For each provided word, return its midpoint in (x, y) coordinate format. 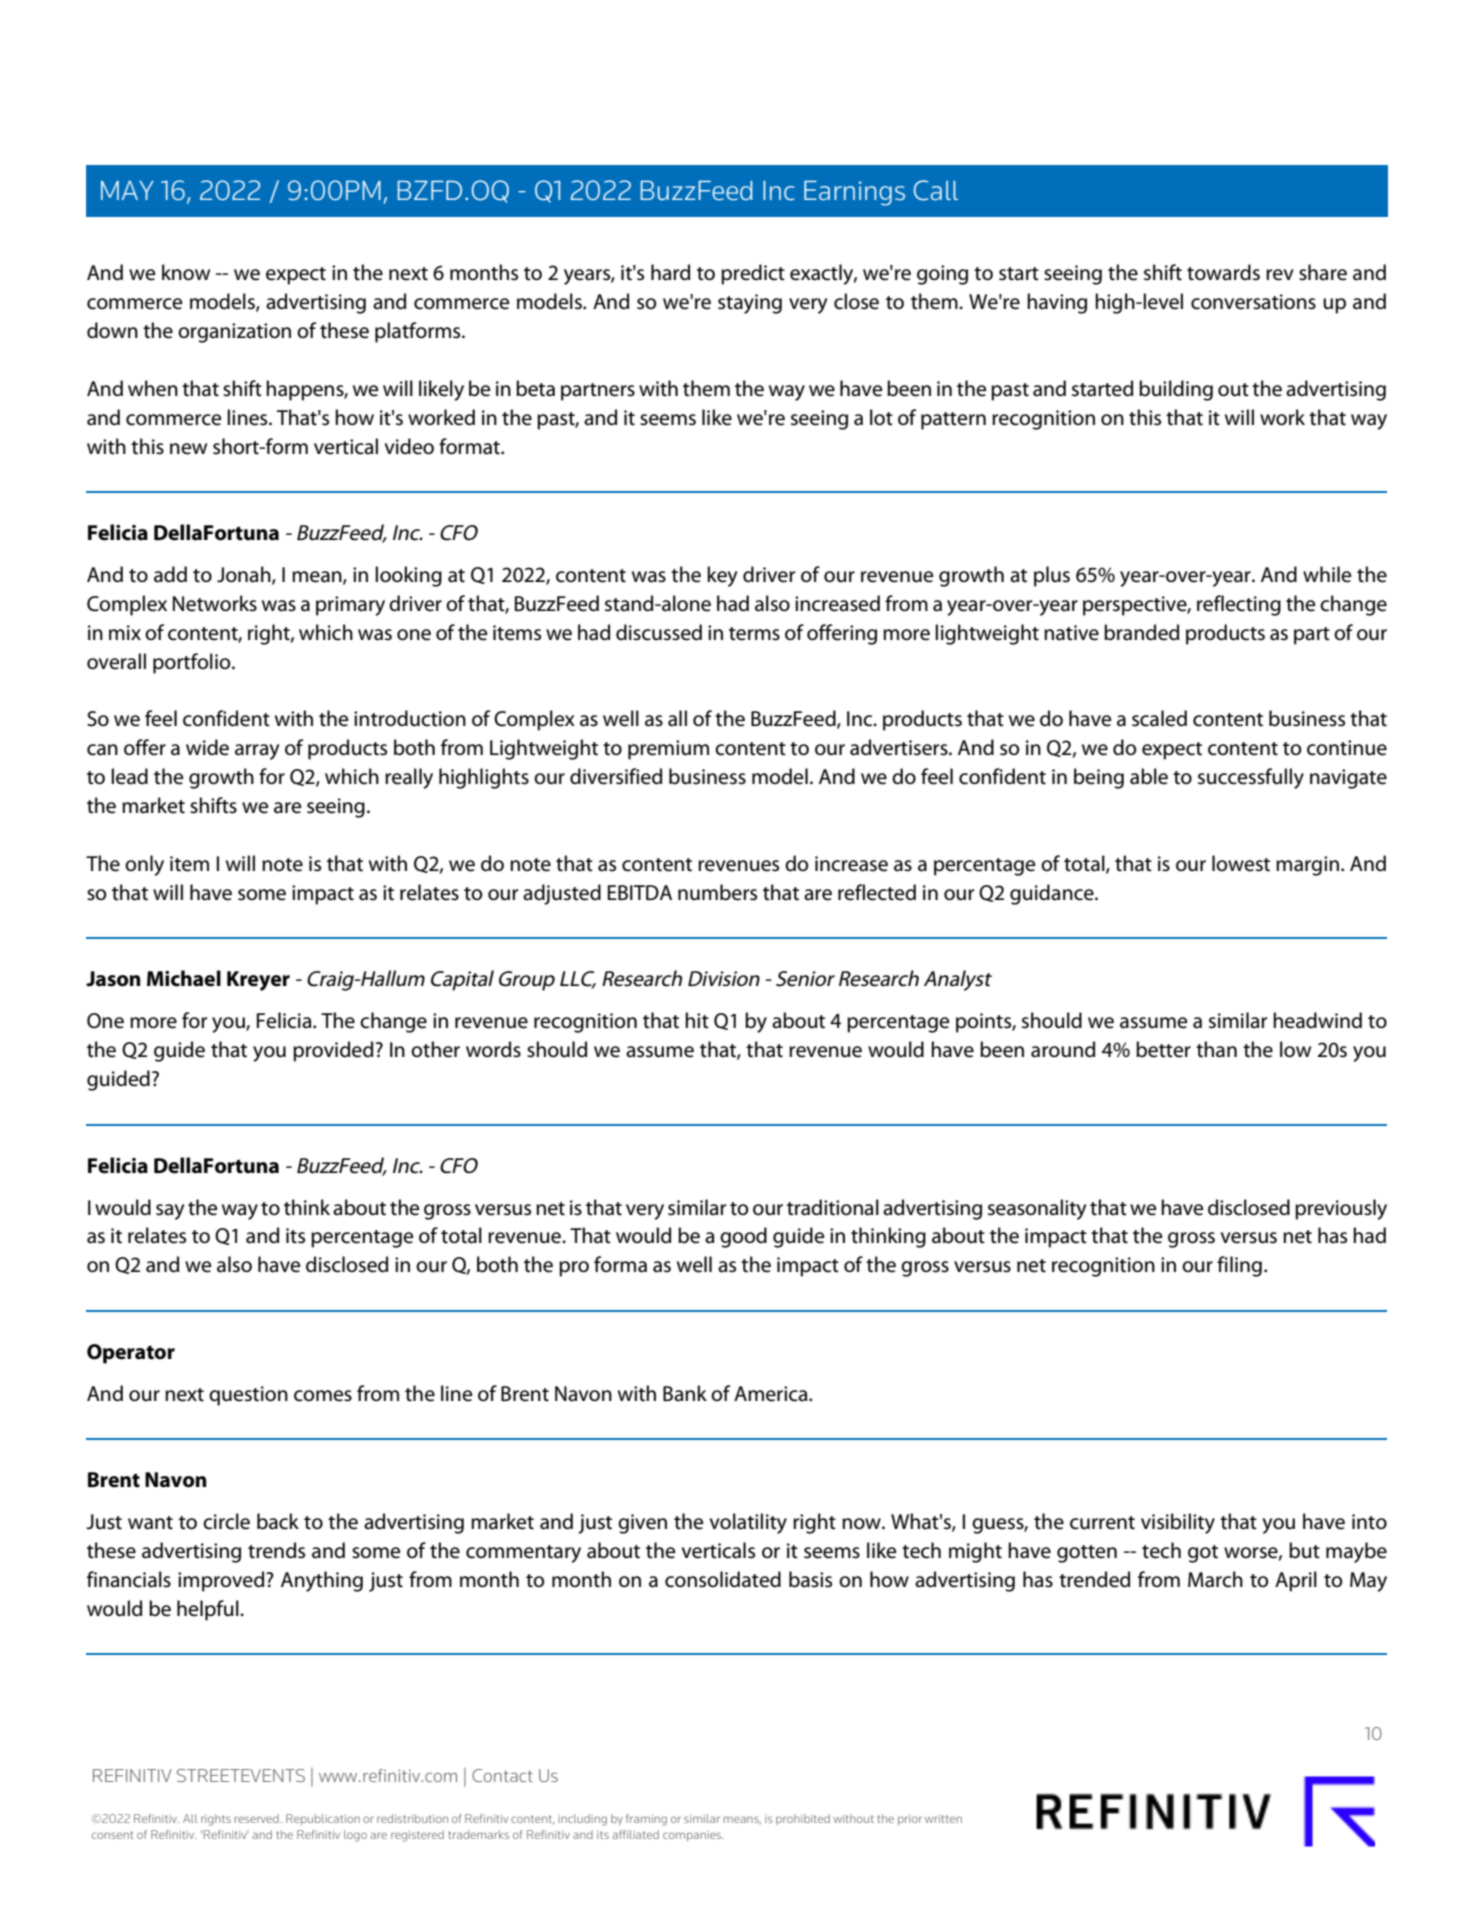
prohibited (803, 1819)
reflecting (1239, 605)
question (248, 1396)
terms (754, 634)
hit (697, 1020)
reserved (256, 1818)
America (772, 1394)
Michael (184, 978)
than (1216, 1049)
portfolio (193, 663)
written (943, 1818)
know (186, 272)
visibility (1178, 1523)
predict (753, 274)
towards (1223, 272)
